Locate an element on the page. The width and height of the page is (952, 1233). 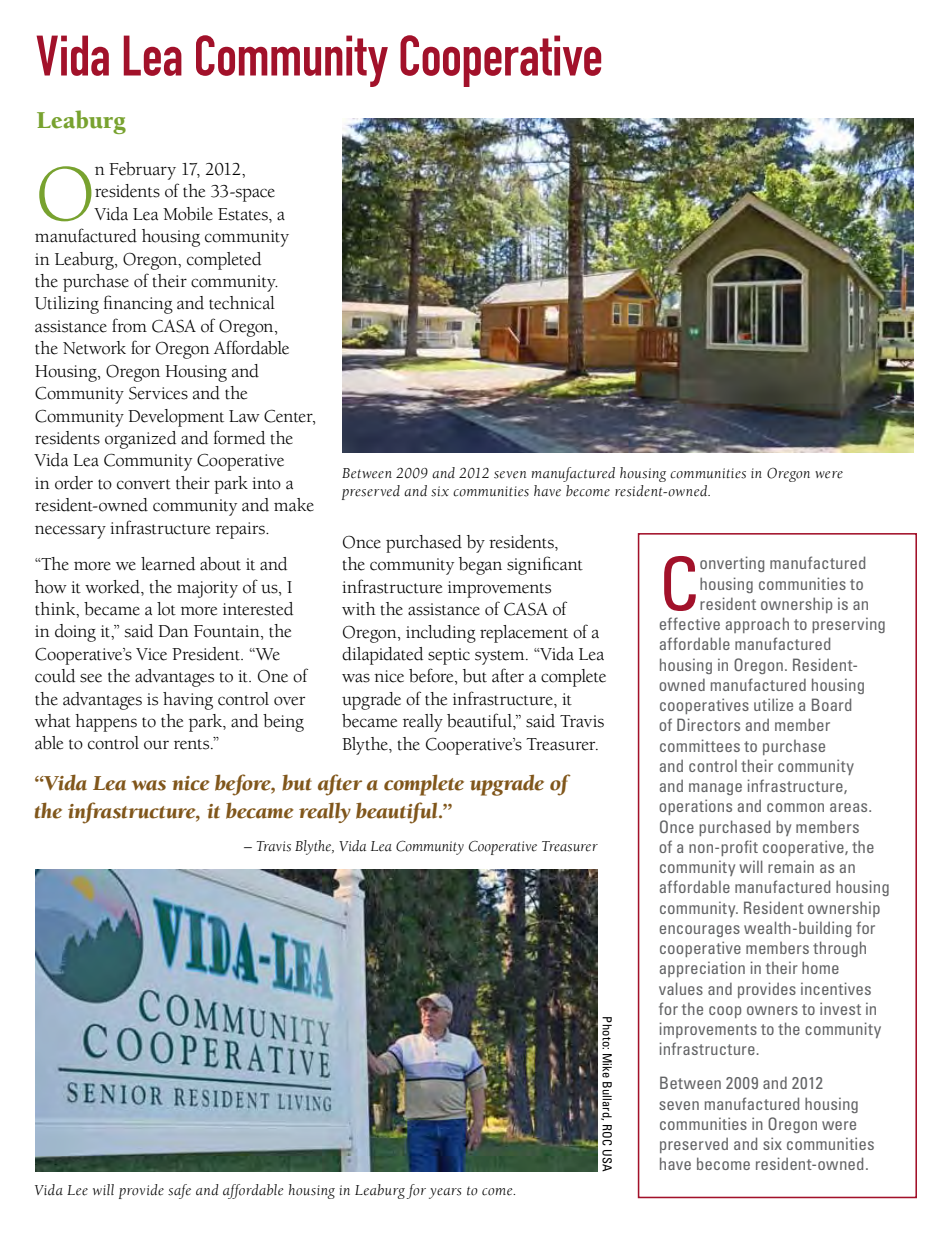
remain is located at coordinates (791, 866).
